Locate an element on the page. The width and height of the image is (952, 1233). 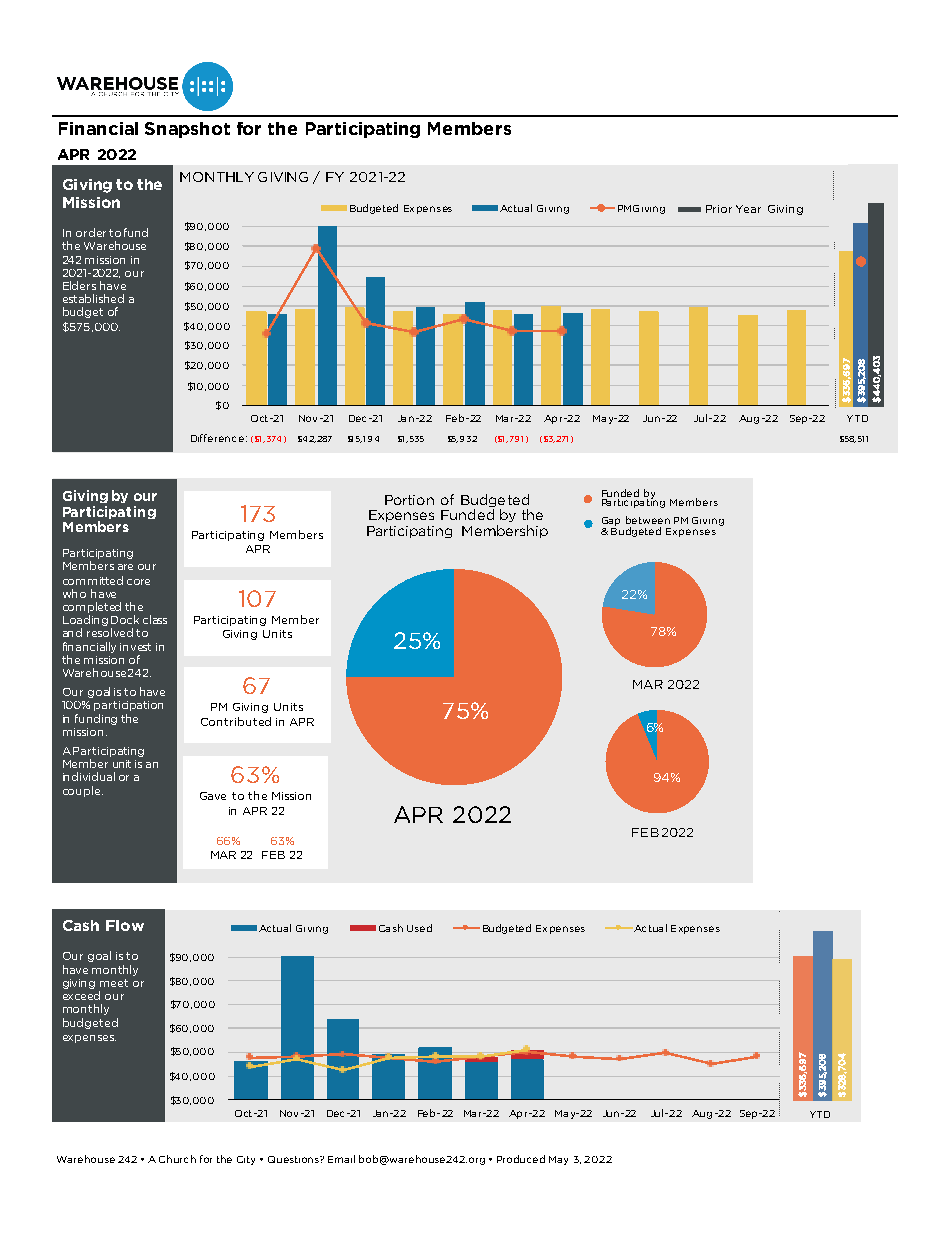
between is located at coordinates (648, 520).
